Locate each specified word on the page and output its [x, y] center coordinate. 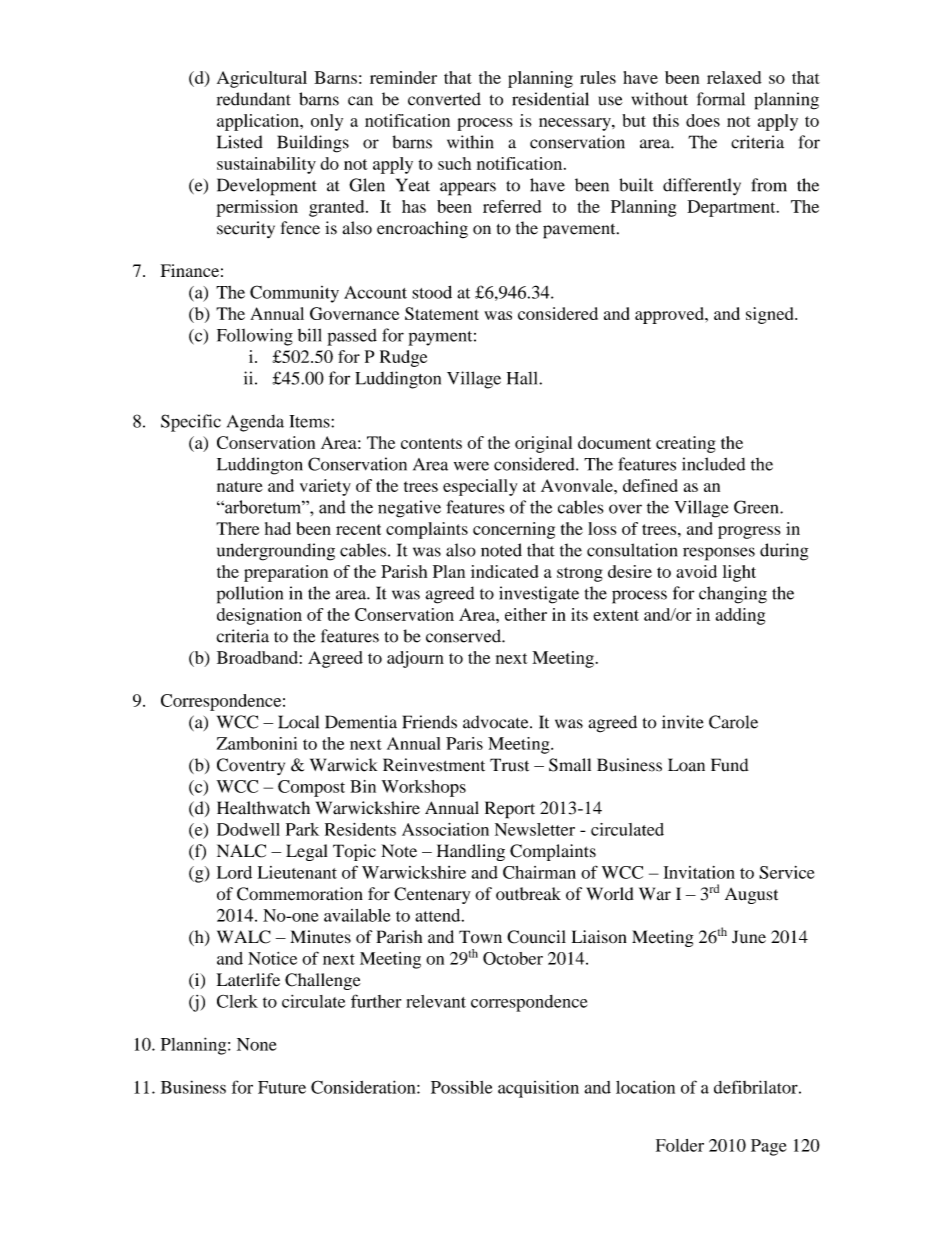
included [713, 464]
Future [282, 1087]
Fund [730, 765]
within [470, 142]
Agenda [255, 423]
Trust [509, 765]
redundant [254, 99]
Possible [461, 1087]
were [471, 466]
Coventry [251, 766]
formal [721, 99]
